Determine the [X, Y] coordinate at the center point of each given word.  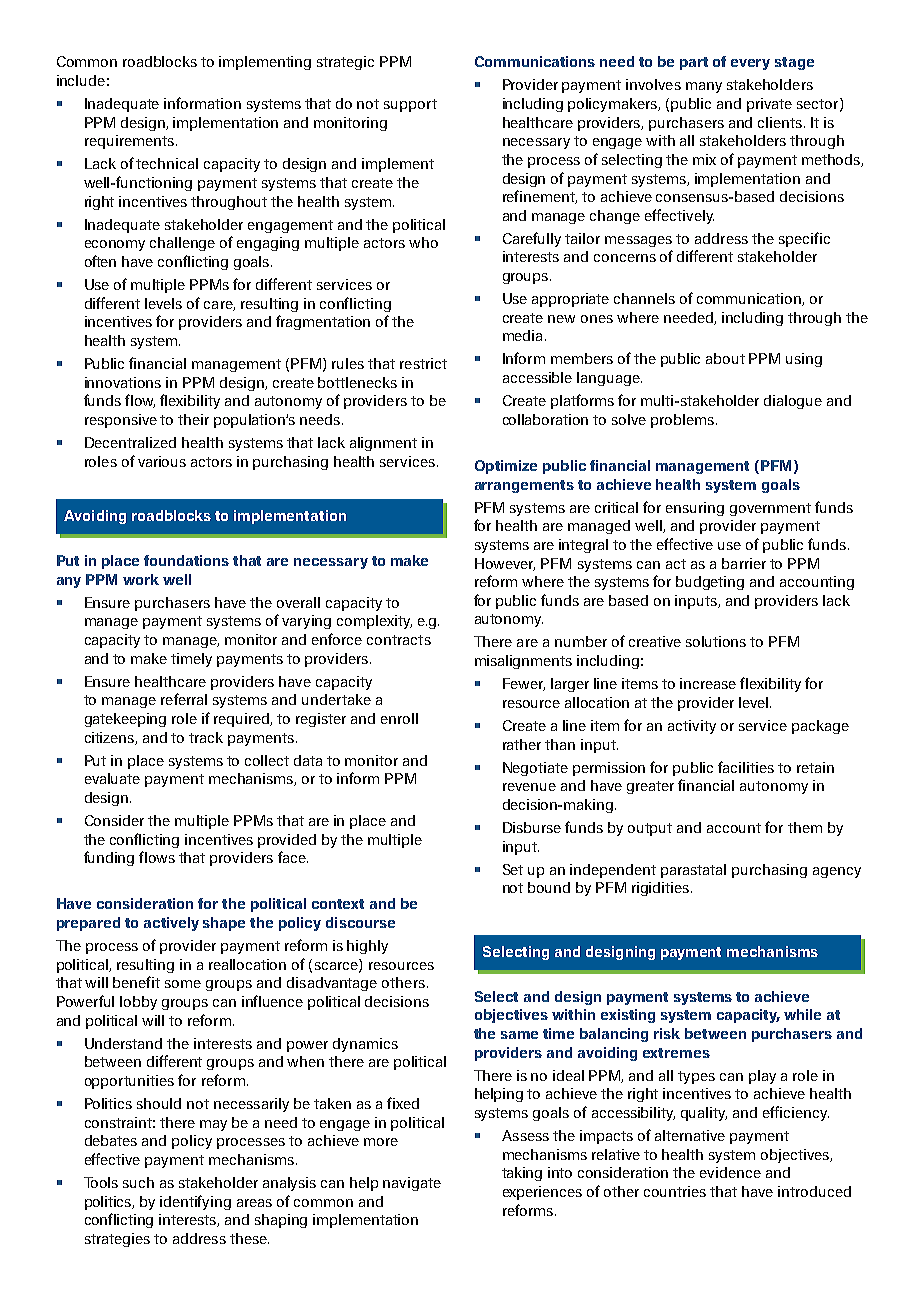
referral [184, 699]
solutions [716, 641]
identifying [195, 1202]
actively [171, 924]
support [410, 105]
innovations [123, 382]
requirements [129, 142]
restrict [423, 363]
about [725, 358]
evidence [730, 1172]
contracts [399, 640]
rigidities [662, 889]
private [769, 105]
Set [513, 869]
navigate [412, 1184]
